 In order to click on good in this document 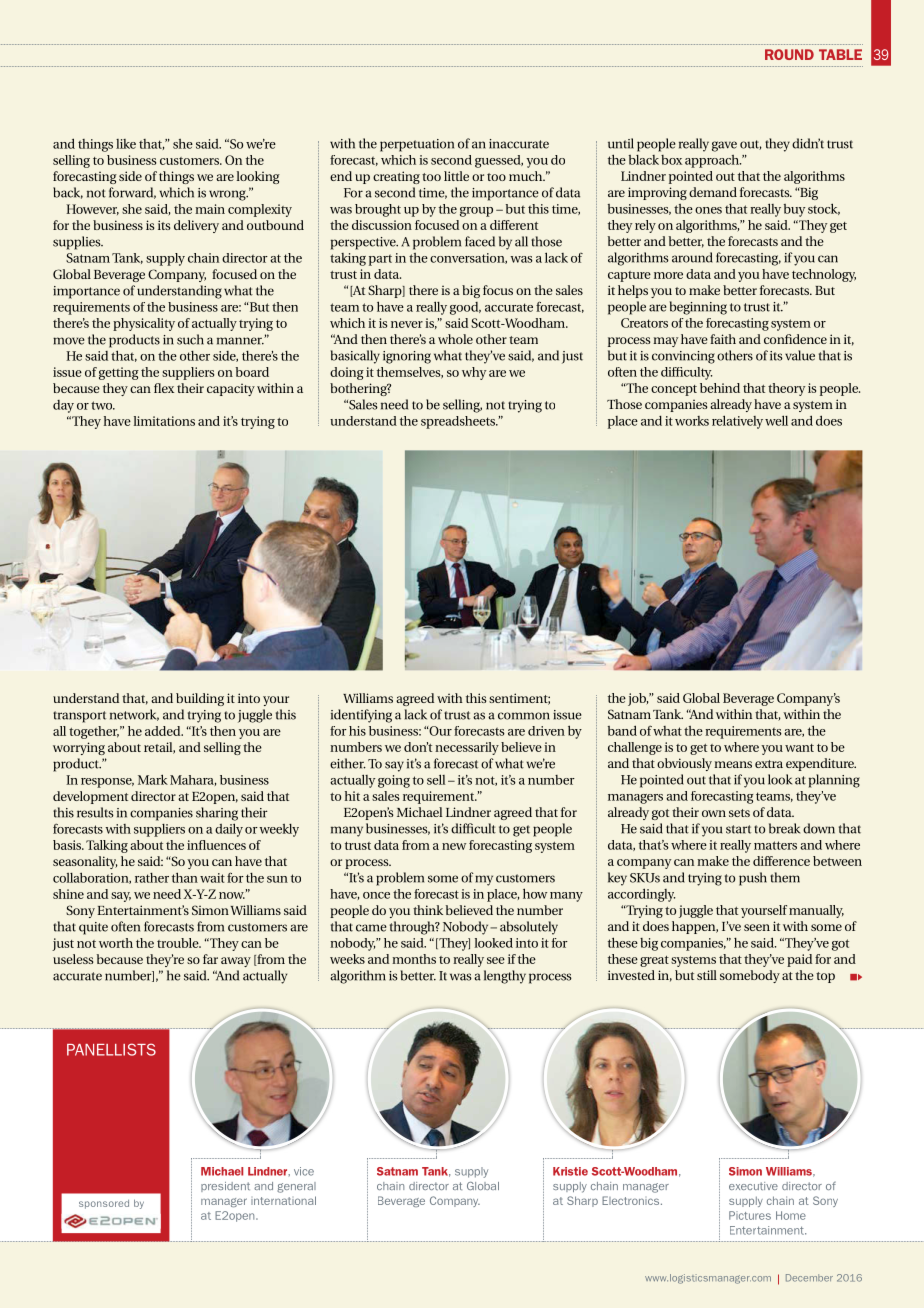, I will do `click(465, 308)`.
